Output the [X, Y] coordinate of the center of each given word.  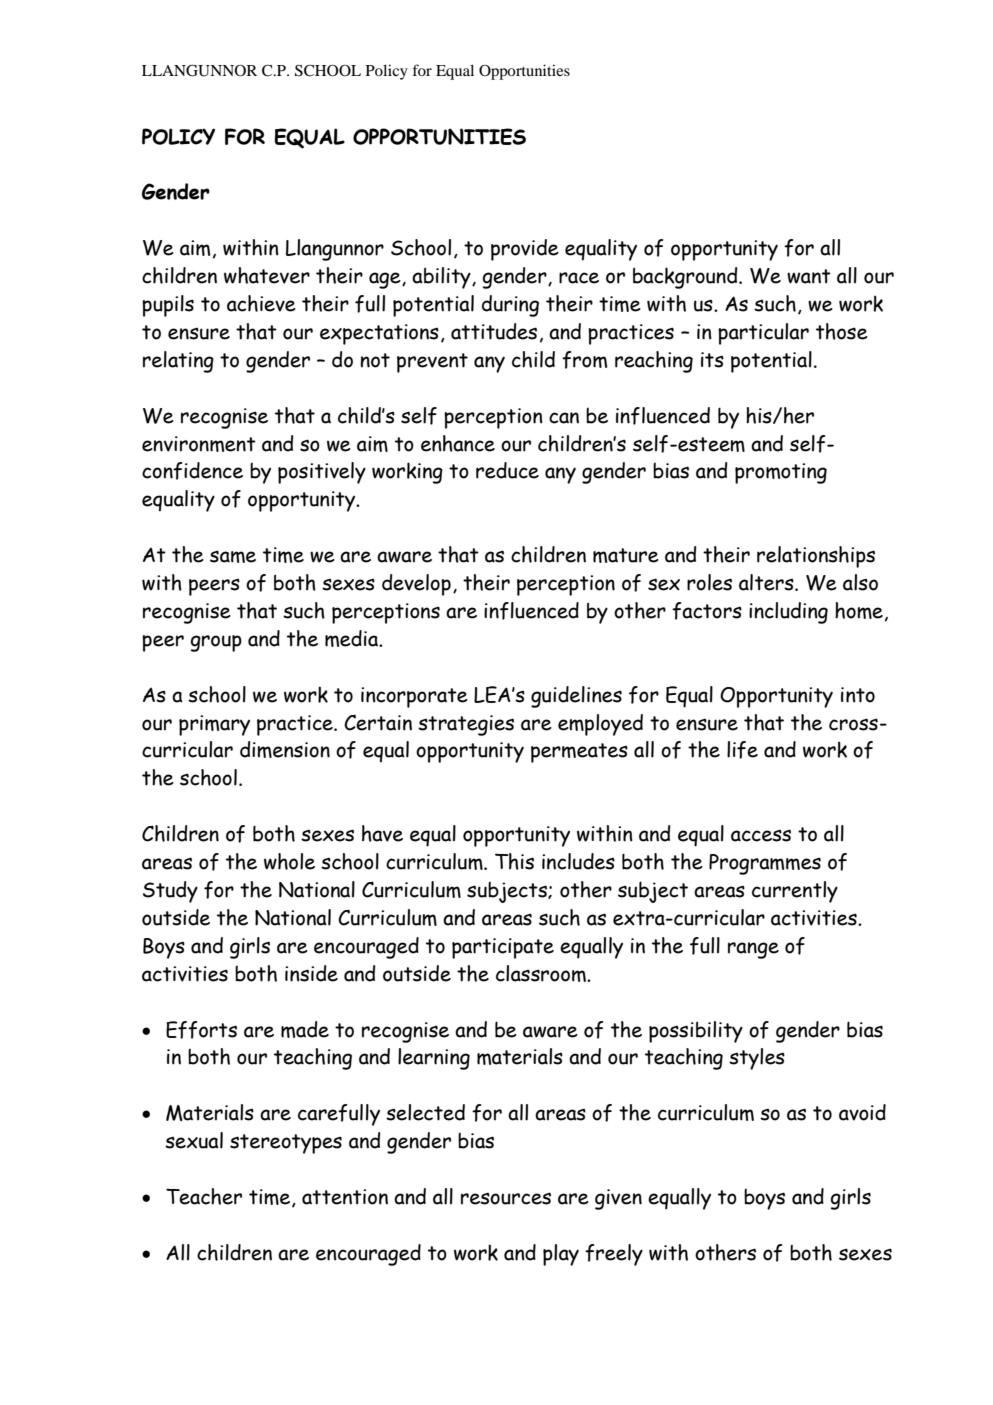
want [809, 276]
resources [506, 1198]
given [618, 1199]
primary [214, 725]
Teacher [204, 1196]
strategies [466, 725]
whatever [267, 275]
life [742, 750]
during [510, 306]
